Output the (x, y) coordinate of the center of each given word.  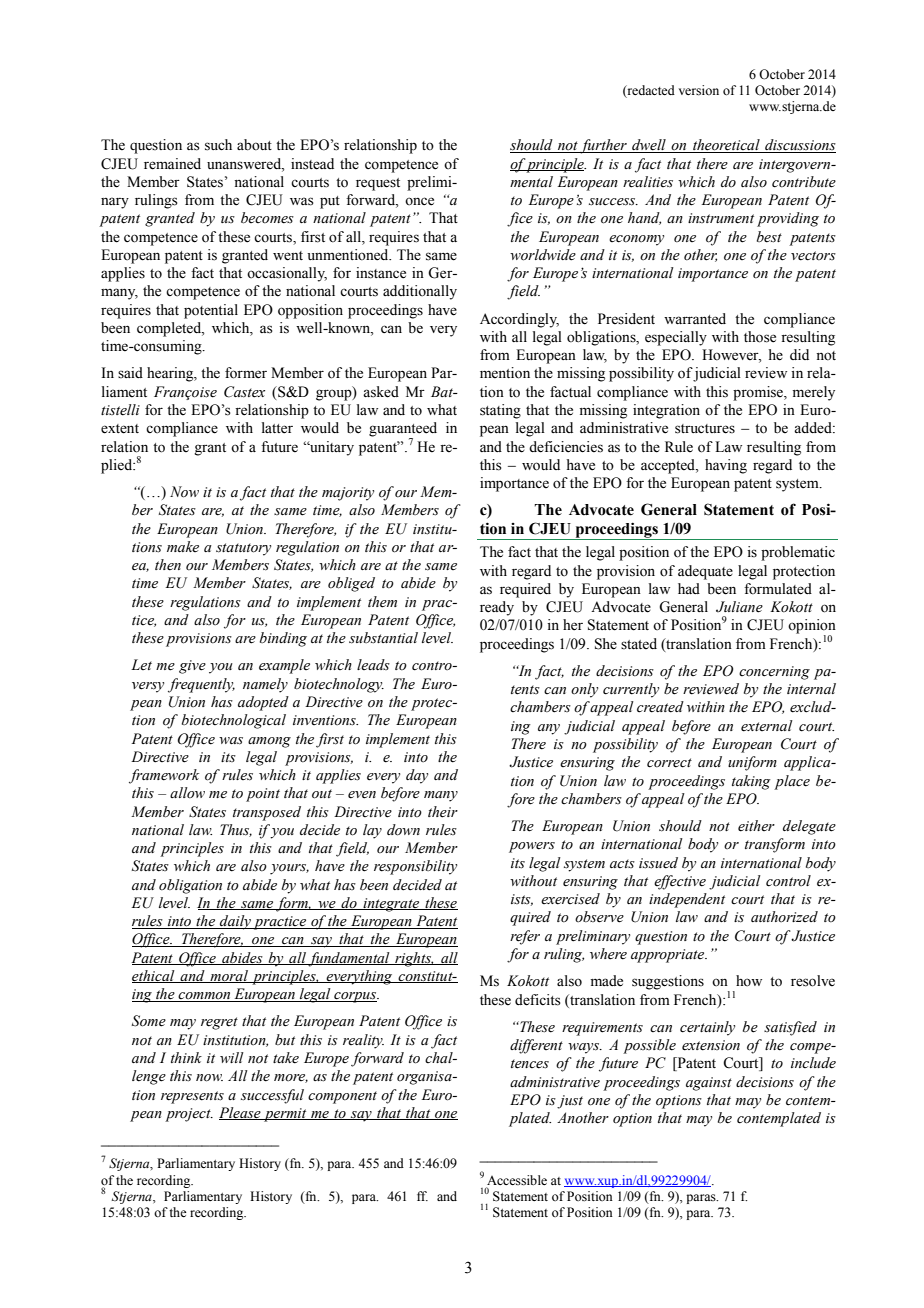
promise (759, 393)
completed (170, 329)
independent (687, 900)
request (378, 184)
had (689, 588)
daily (235, 922)
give (192, 667)
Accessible (517, 1180)
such (218, 145)
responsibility (415, 867)
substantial (383, 638)
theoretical (726, 146)
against (709, 1084)
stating (500, 411)
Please (241, 1113)
